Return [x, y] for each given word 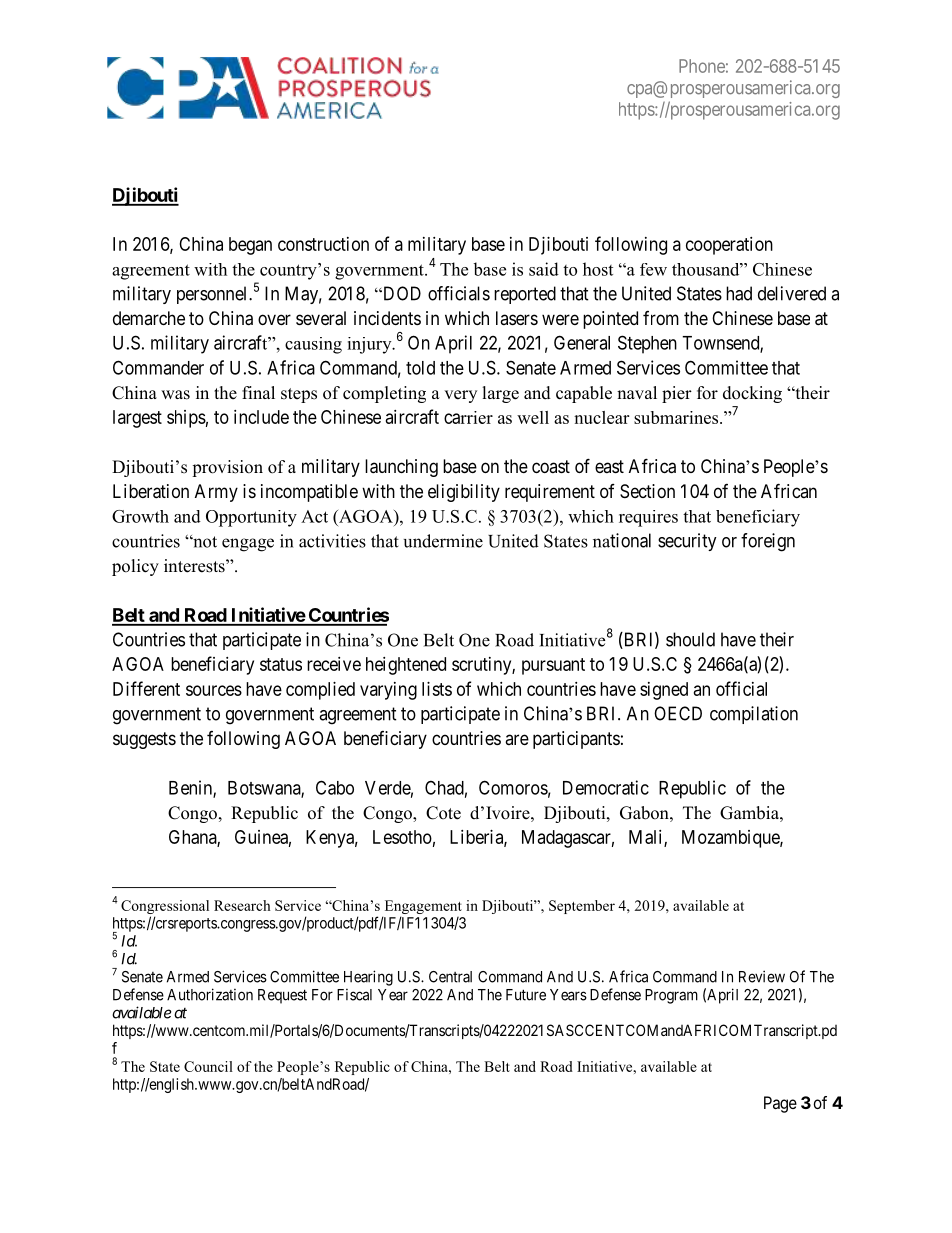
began [250, 246]
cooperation [729, 246]
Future [526, 995]
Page [780, 1104]
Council [208, 1066]
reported [525, 295]
